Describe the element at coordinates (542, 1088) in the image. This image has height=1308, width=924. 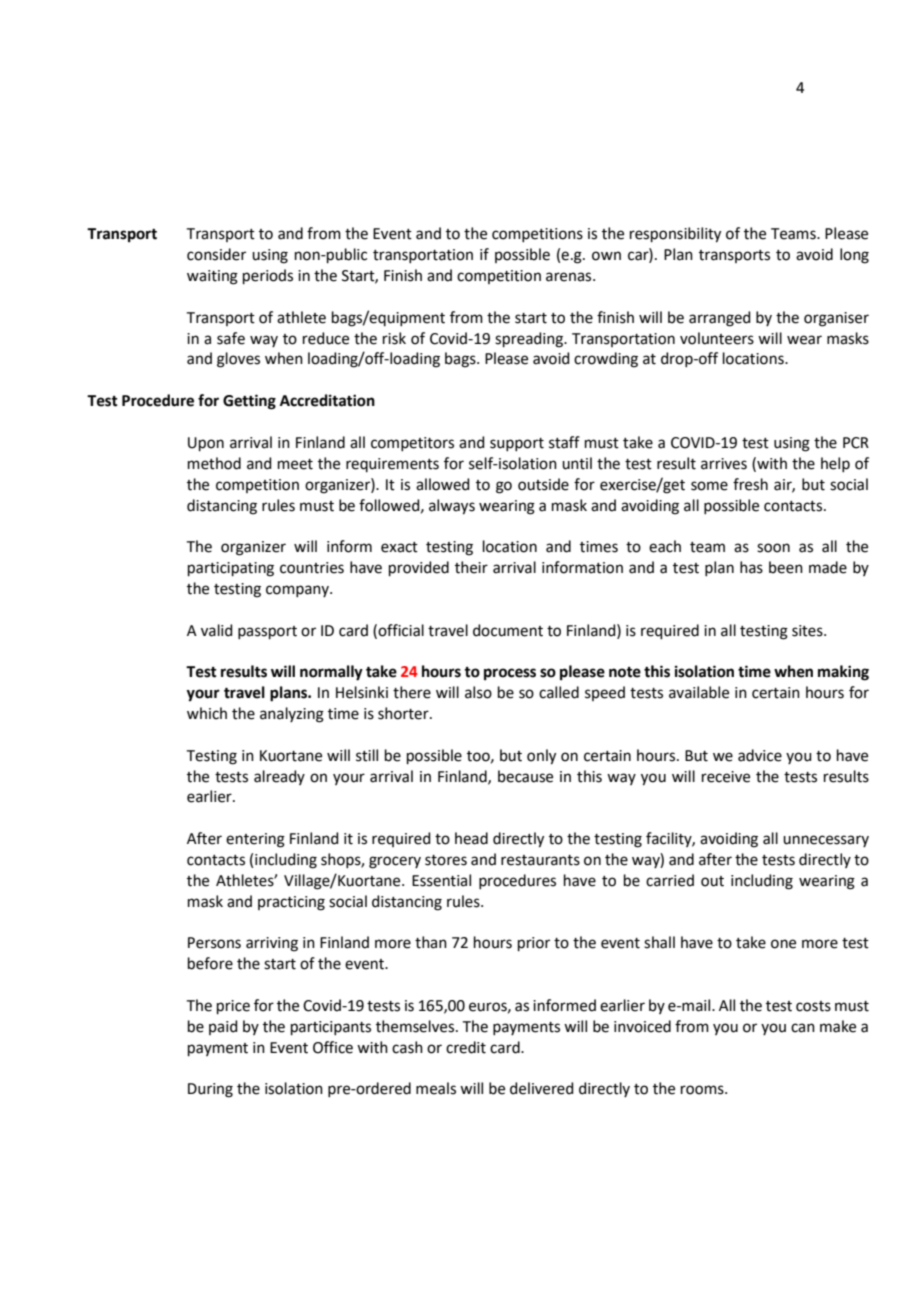
I see `delivered` at that location.
